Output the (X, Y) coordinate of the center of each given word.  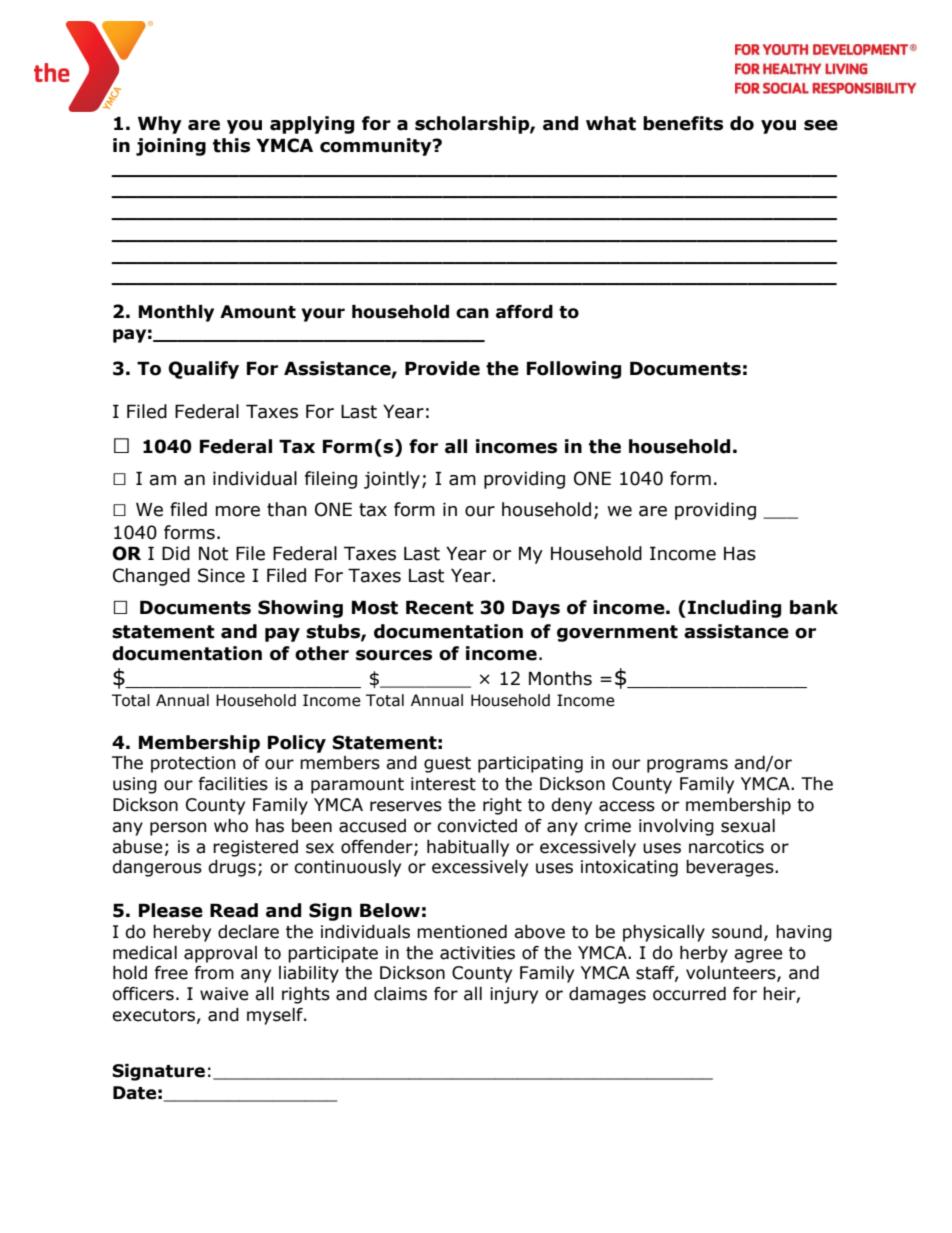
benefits (683, 123)
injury (514, 995)
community (377, 147)
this (231, 145)
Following (574, 370)
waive (224, 994)
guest (447, 765)
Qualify (203, 370)
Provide (442, 368)
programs (687, 766)
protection (193, 764)
